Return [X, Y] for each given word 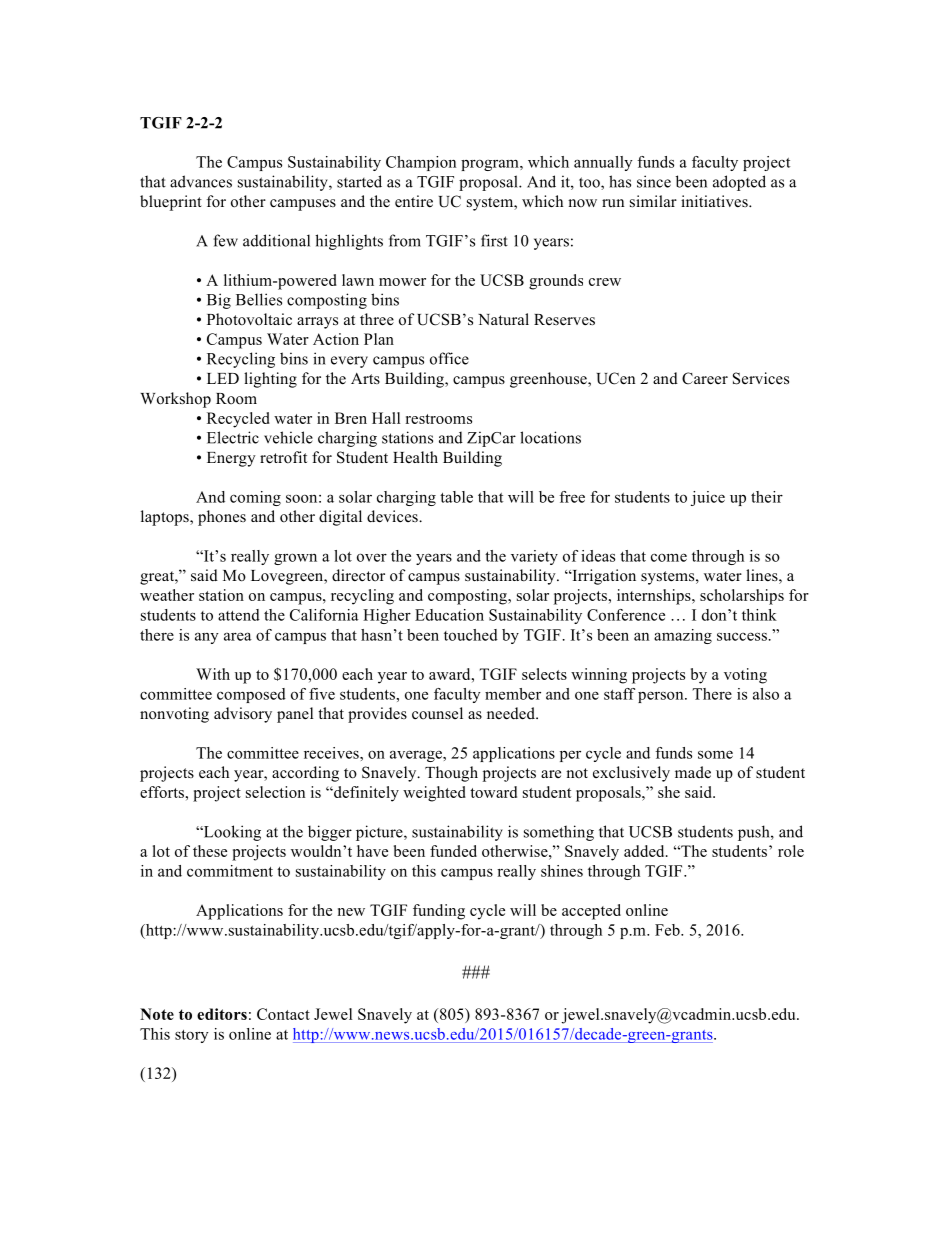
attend [239, 615]
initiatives [715, 201]
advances [201, 181]
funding [439, 912]
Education [449, 615]
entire [414, 201]
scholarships [742, 597]
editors [222, 1014]
